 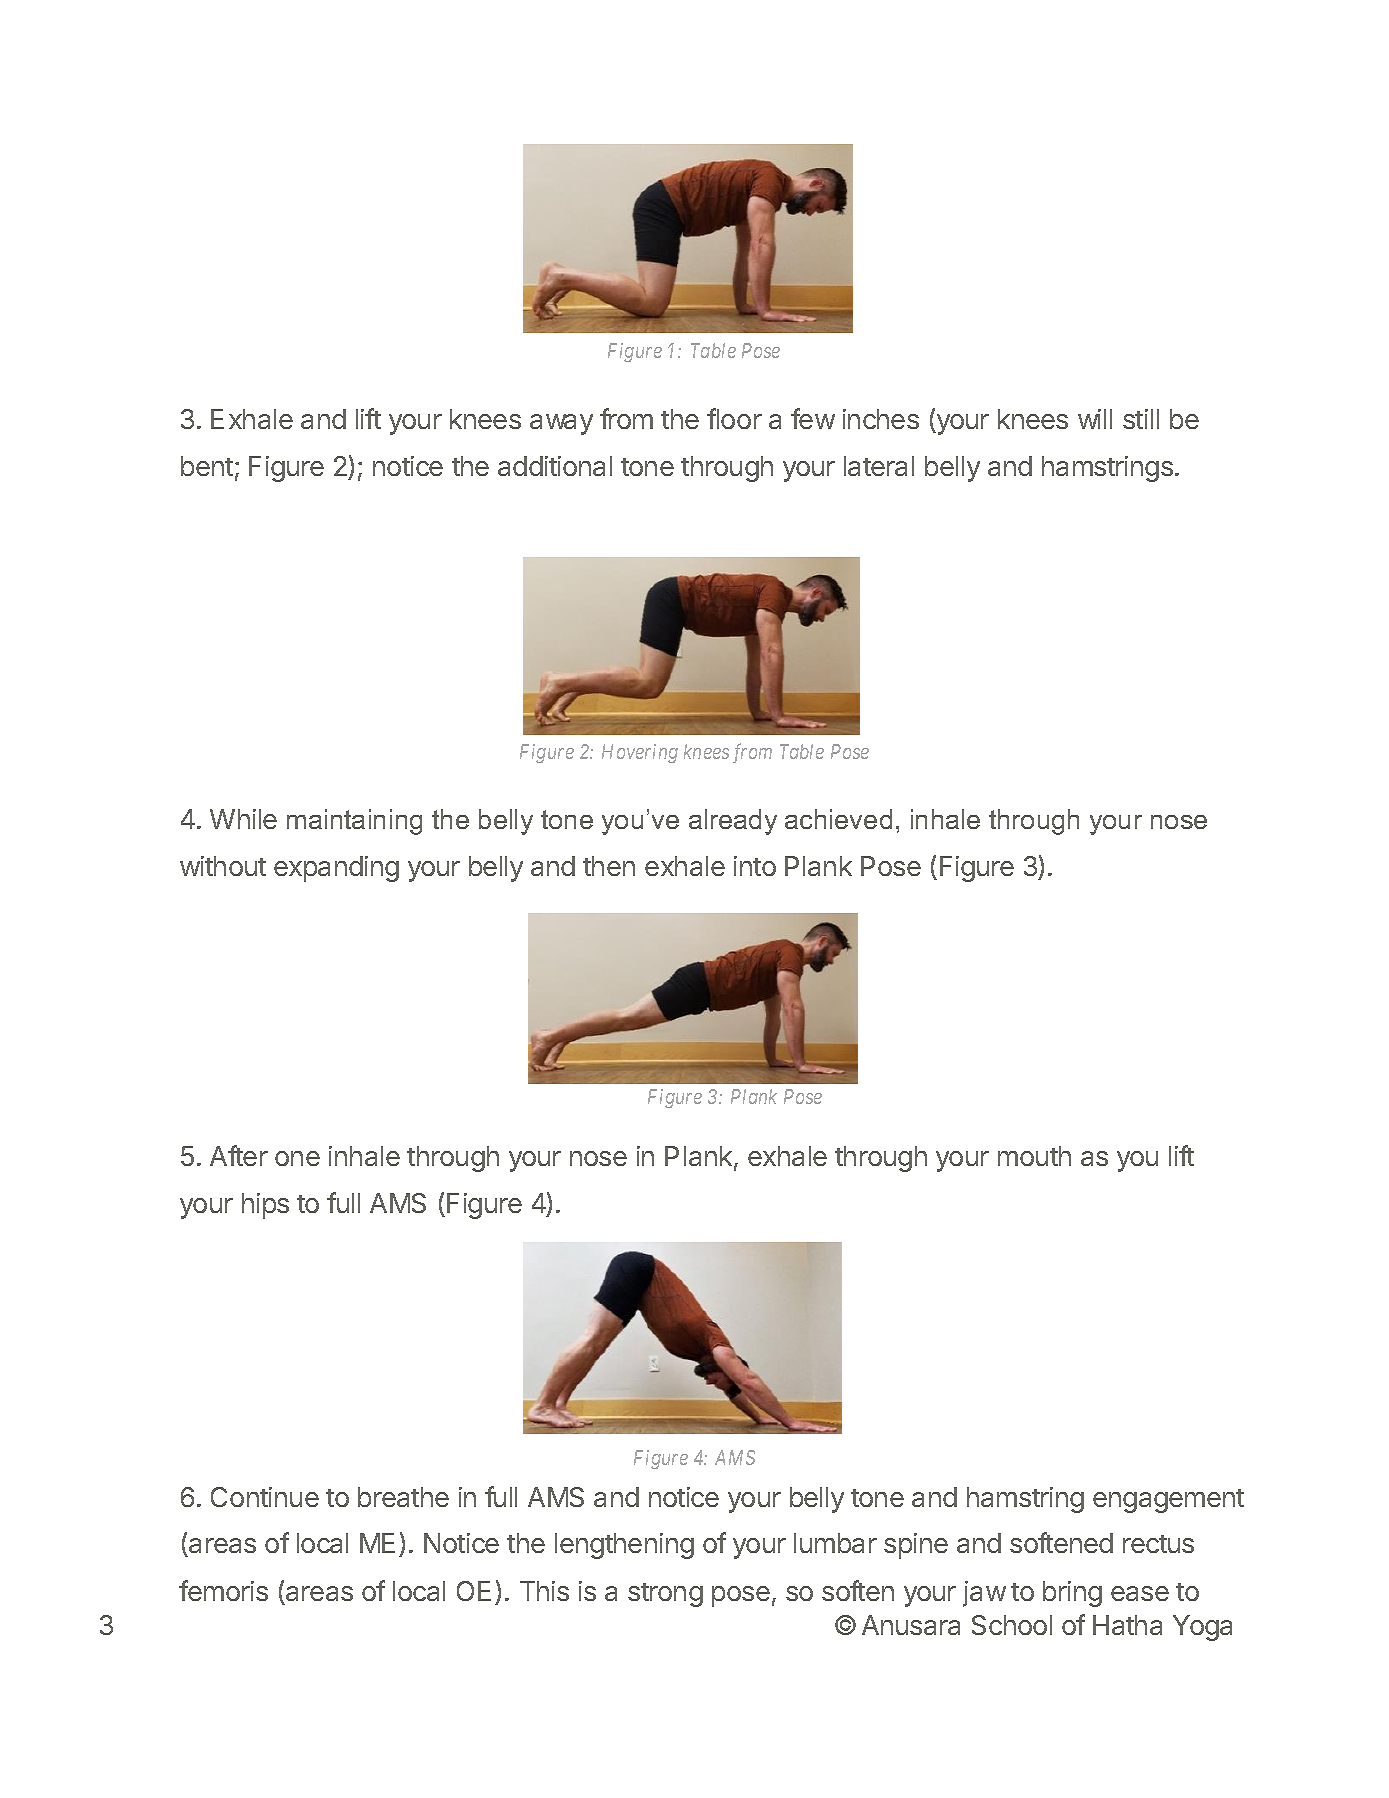 What do you see at coordinates (1034, 1156) in the screenshot?
I see `mouth` at bounding box center [1034, 1156].
